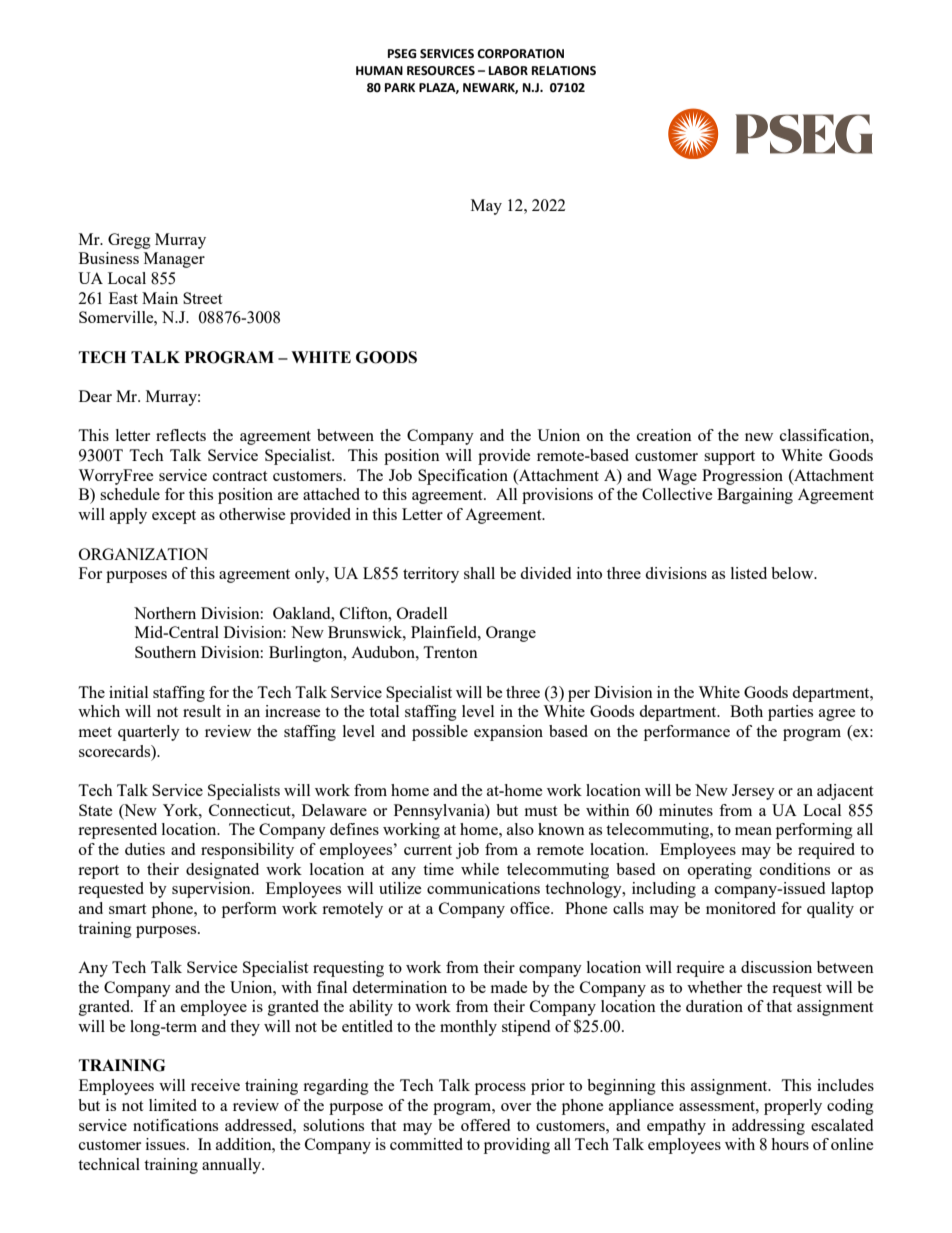  What do you see at coordinates (441, 71) in the document?
I see `RESOURCES` at bounding box center [441, 71].
